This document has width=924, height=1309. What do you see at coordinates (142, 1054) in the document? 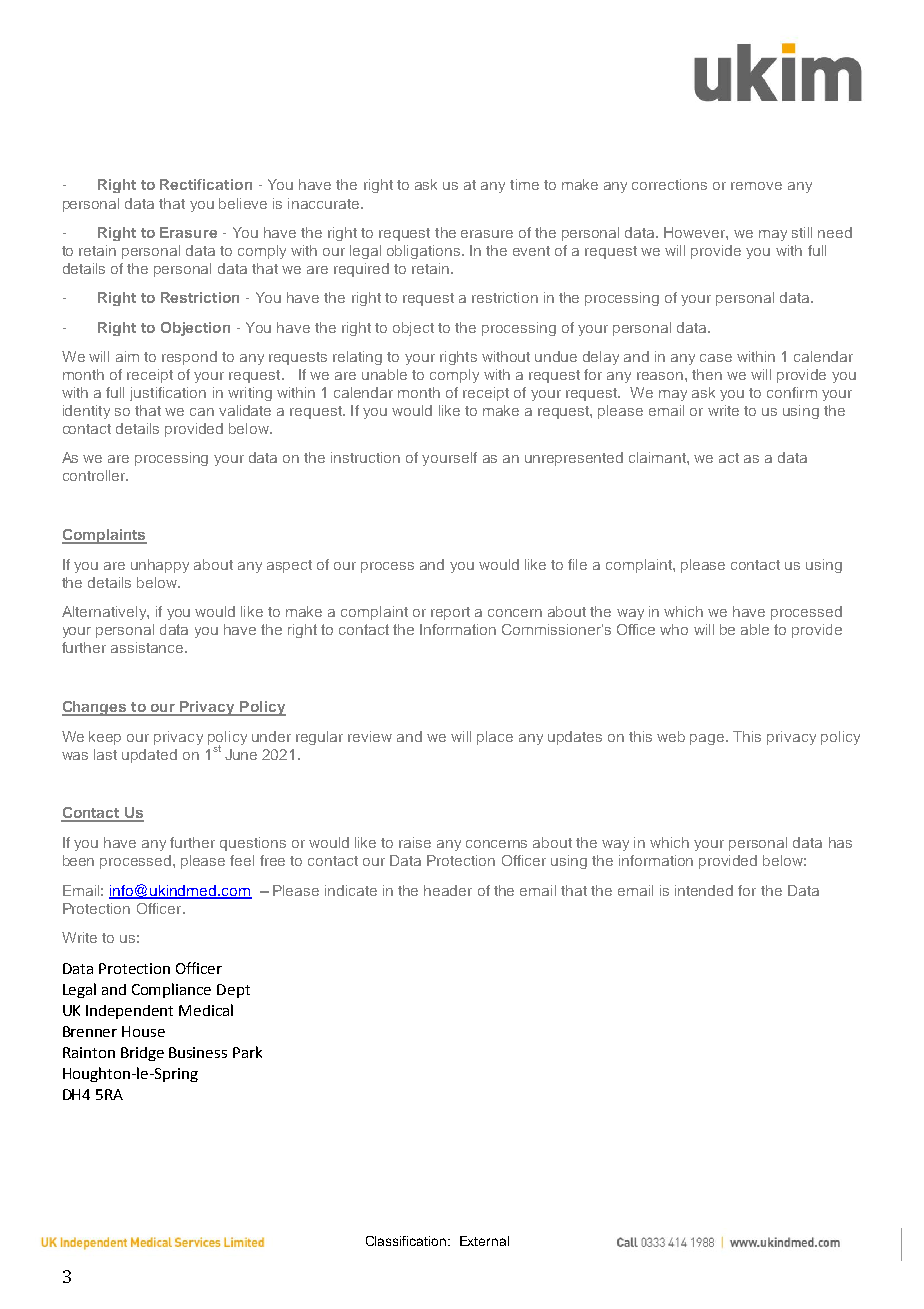
I see `Bridge` at bounding box center [142, 1054].
